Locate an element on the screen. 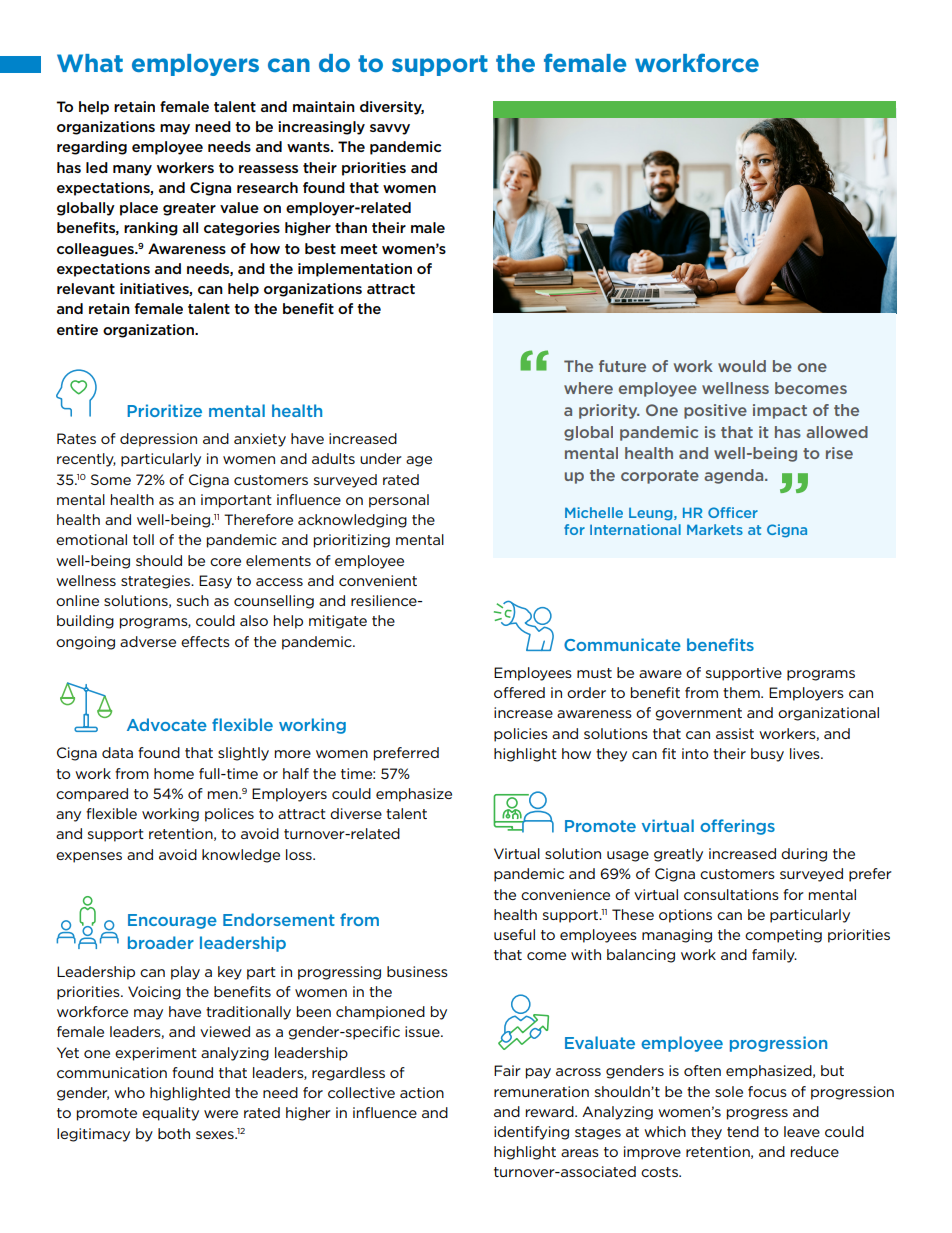 The image size is (952, 1233). savvy is located at coordinates (390, 129).
